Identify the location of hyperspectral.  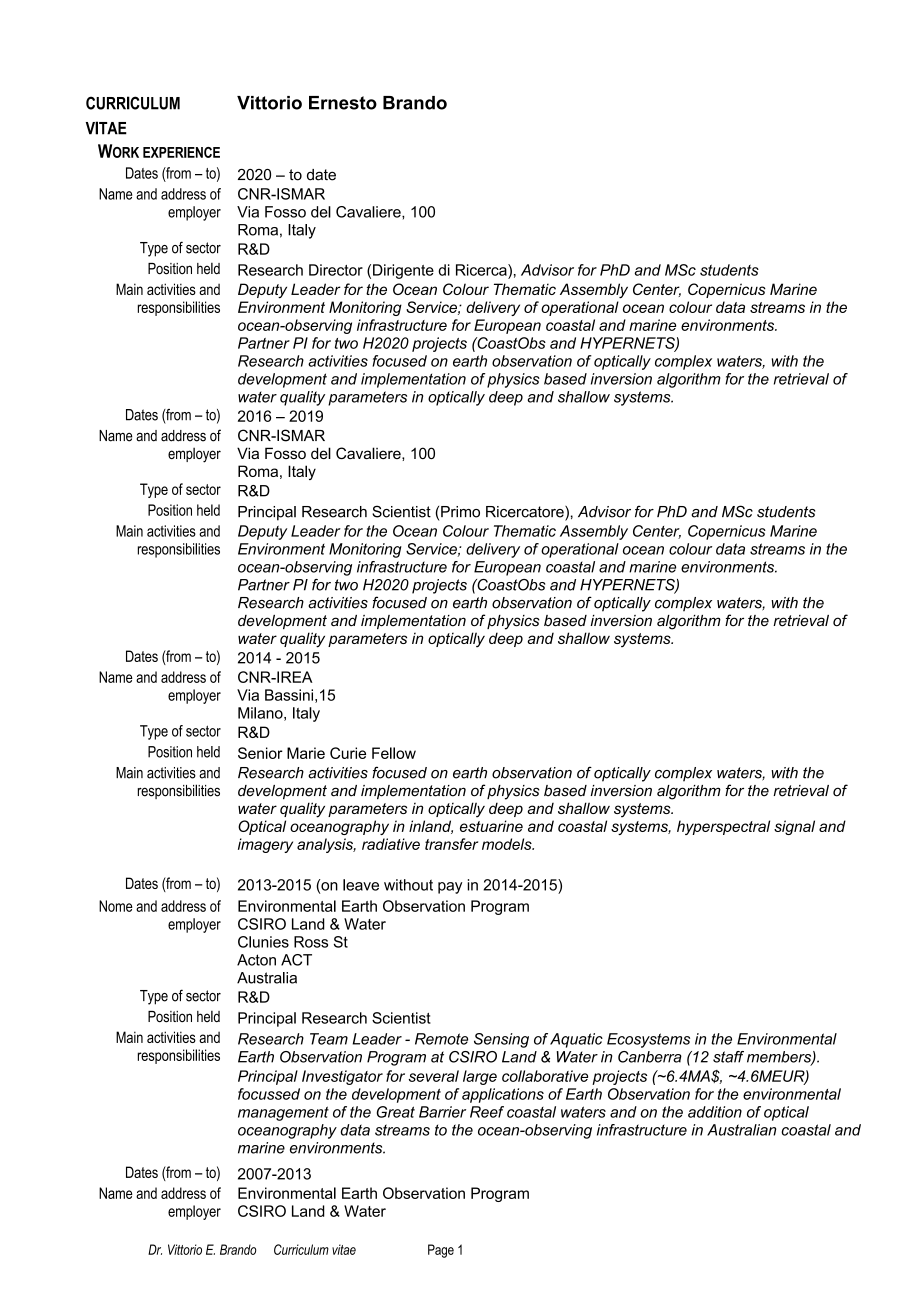
(723, 827).
